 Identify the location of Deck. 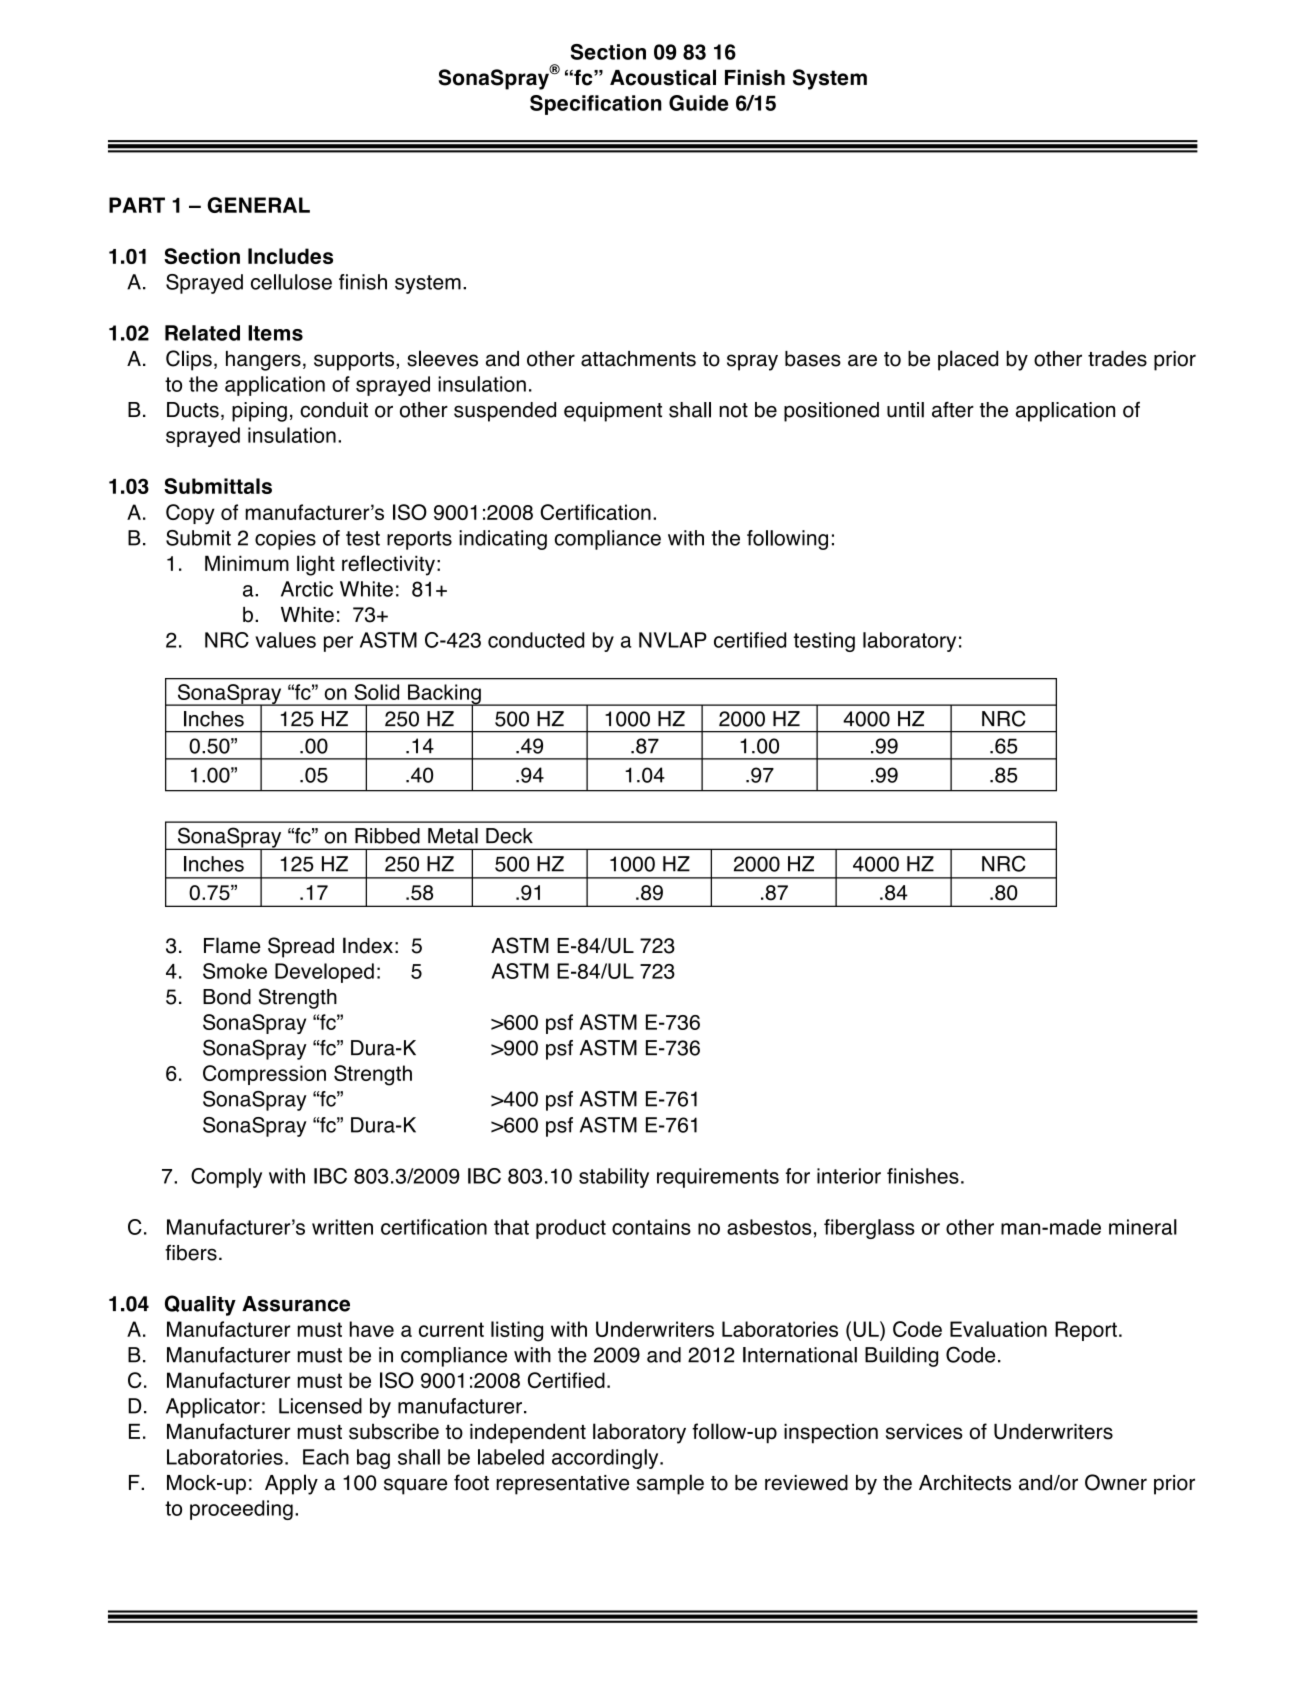
(509, 836).
